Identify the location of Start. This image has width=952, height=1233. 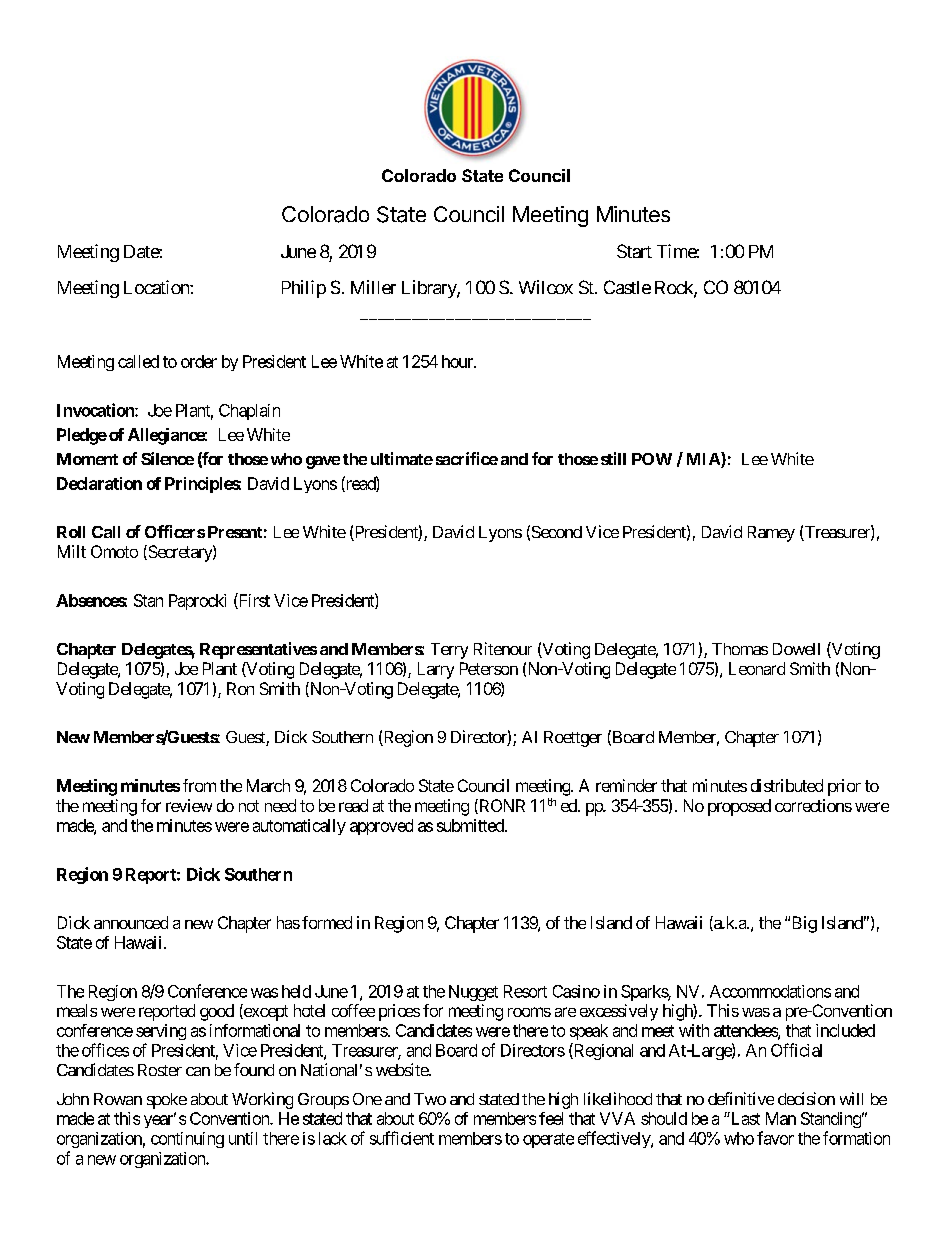
(634, 251).
